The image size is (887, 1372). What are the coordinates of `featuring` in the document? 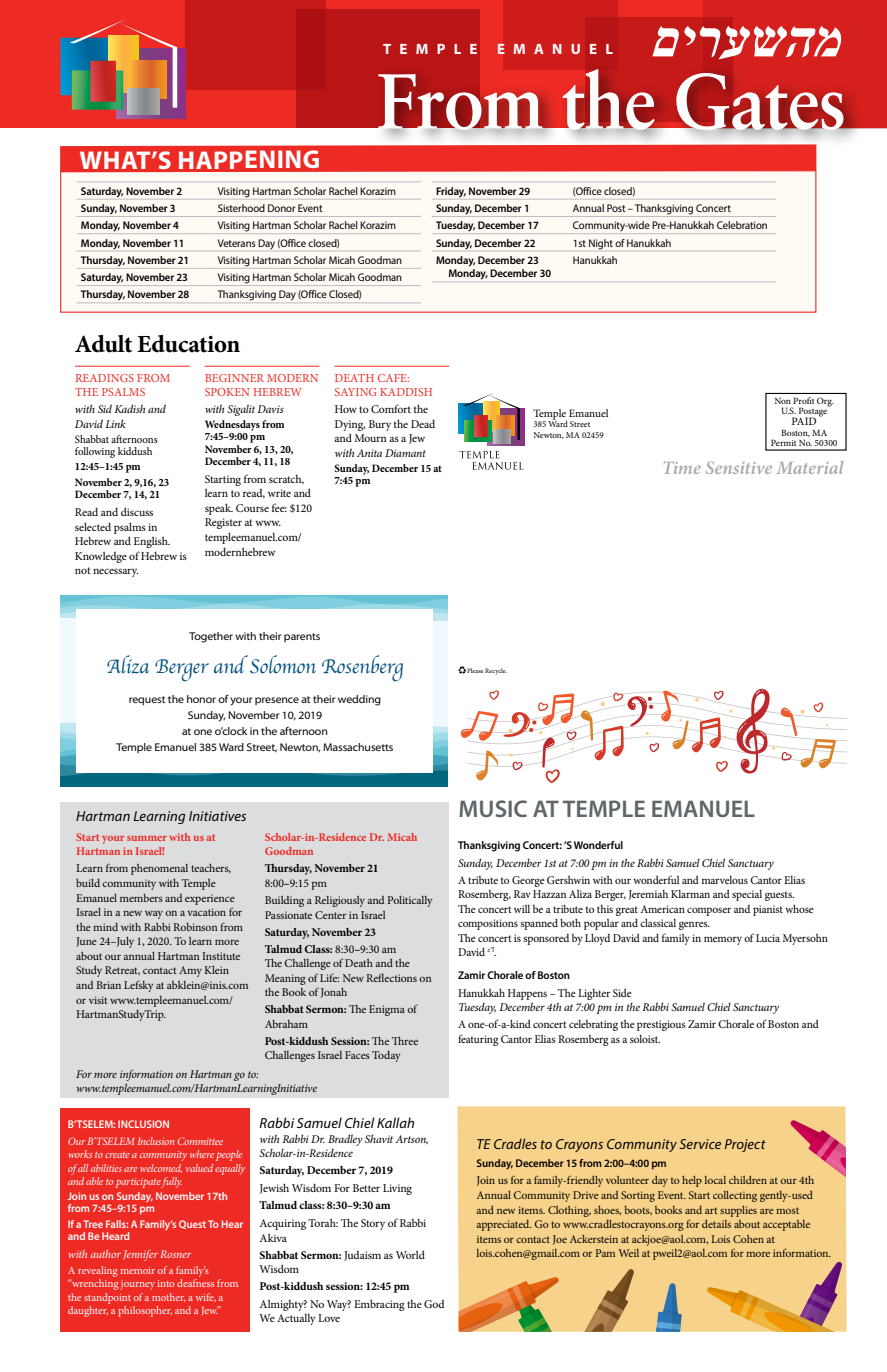 It's located at (478, 1040).
